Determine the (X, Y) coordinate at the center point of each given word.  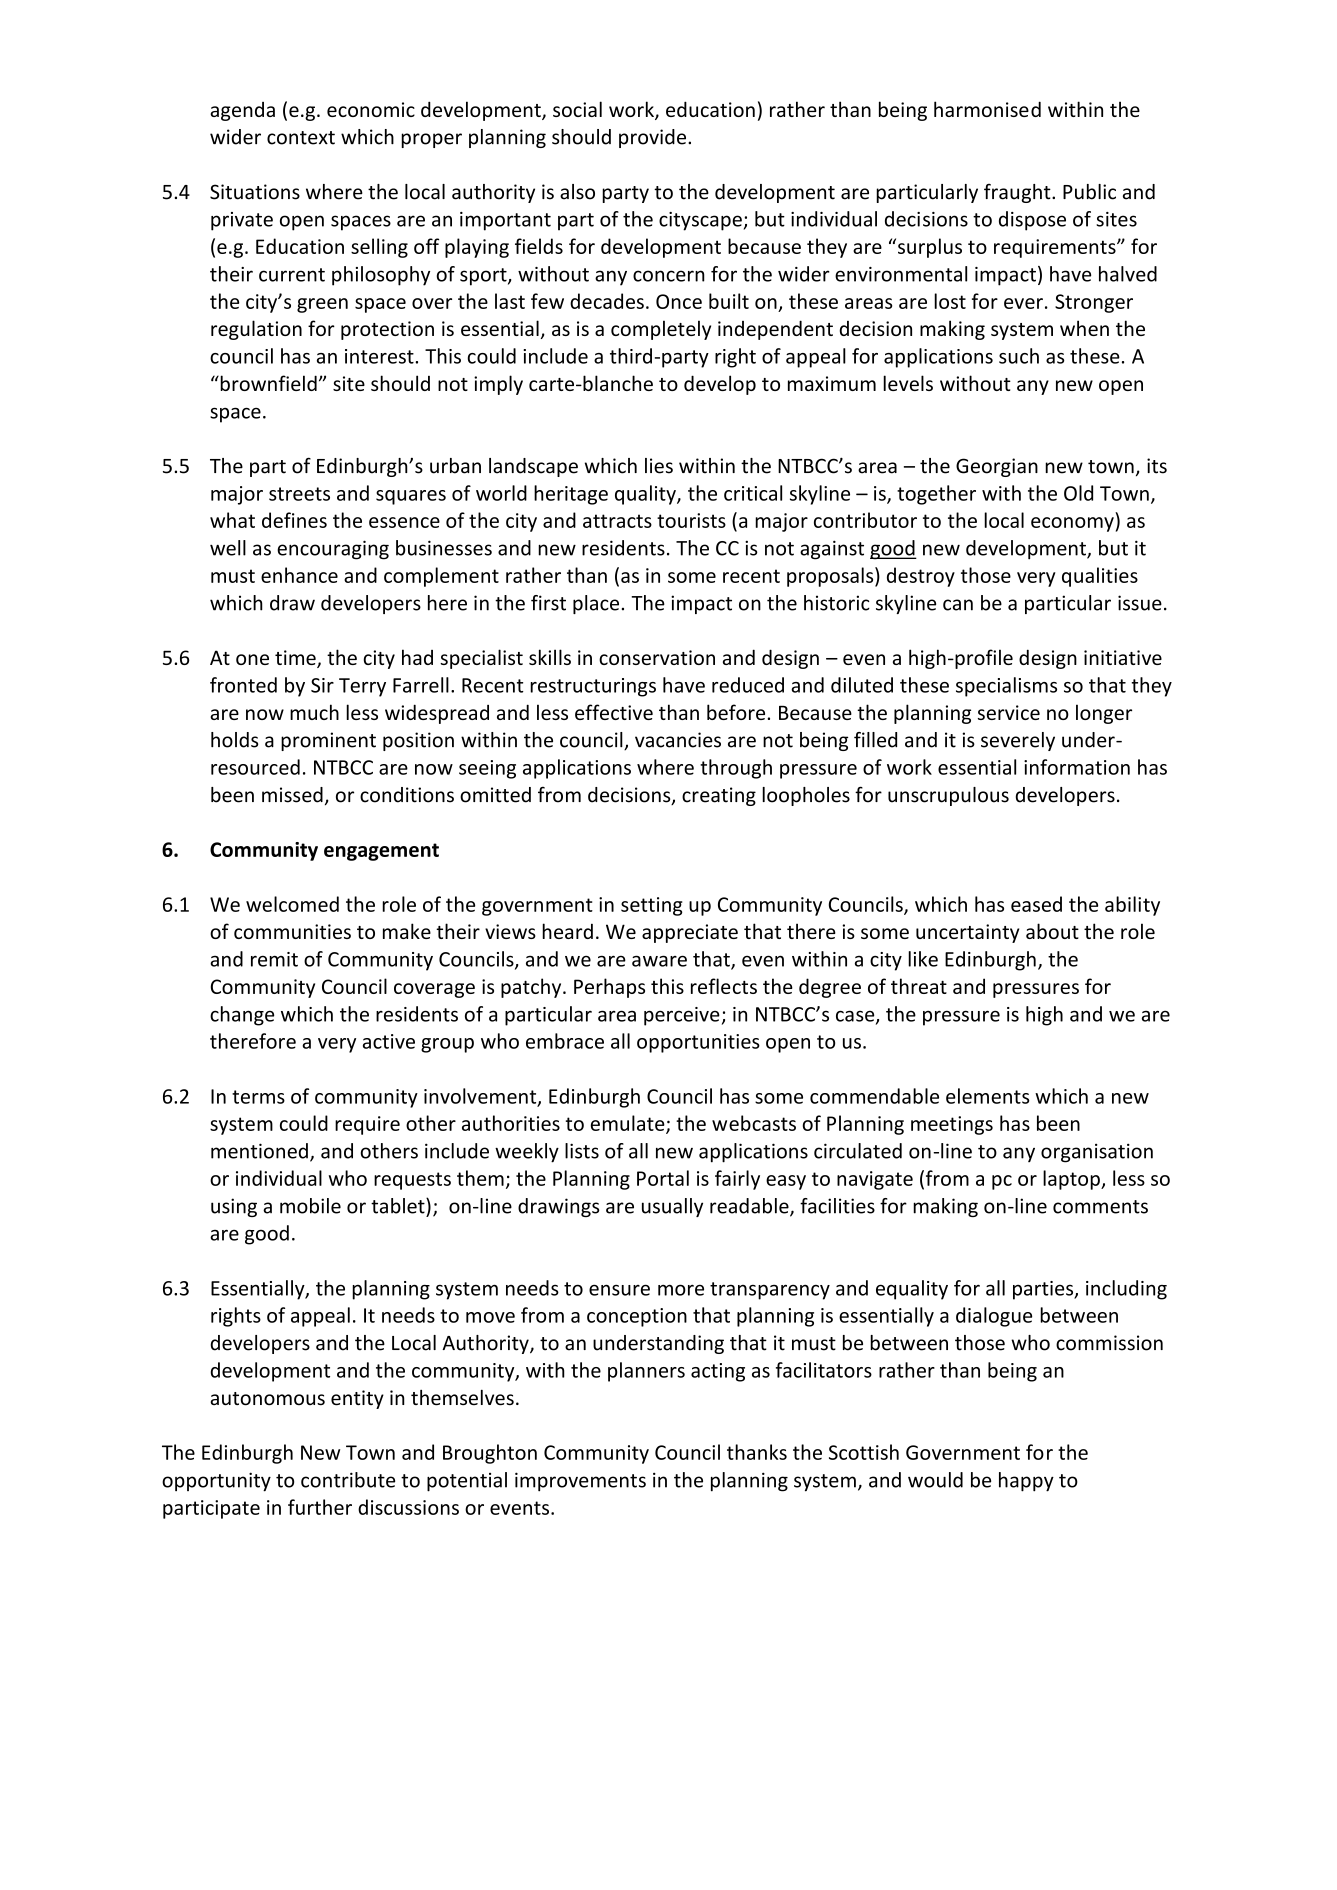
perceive (682, 1016)
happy (1026, 1482)
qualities (1100, 577)
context (301, 138)
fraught (1018, 193)
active (389, 1041)
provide (654, 138)
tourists (691, 520)
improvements (580, 1482)
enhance (299, 575)
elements (988, 1096)
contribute (348, 1480)
